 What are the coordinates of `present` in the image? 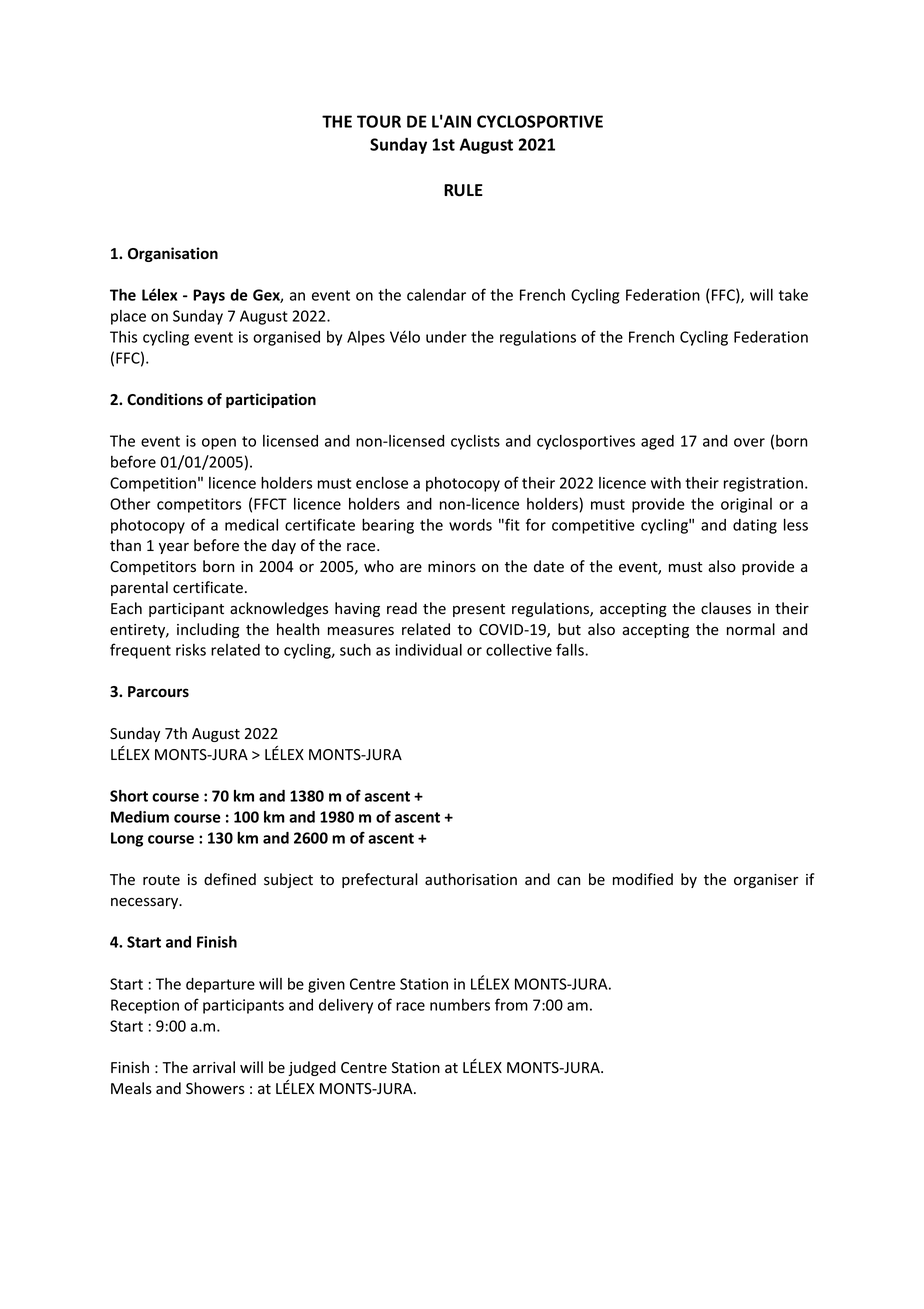 It's located at (479, 610).
